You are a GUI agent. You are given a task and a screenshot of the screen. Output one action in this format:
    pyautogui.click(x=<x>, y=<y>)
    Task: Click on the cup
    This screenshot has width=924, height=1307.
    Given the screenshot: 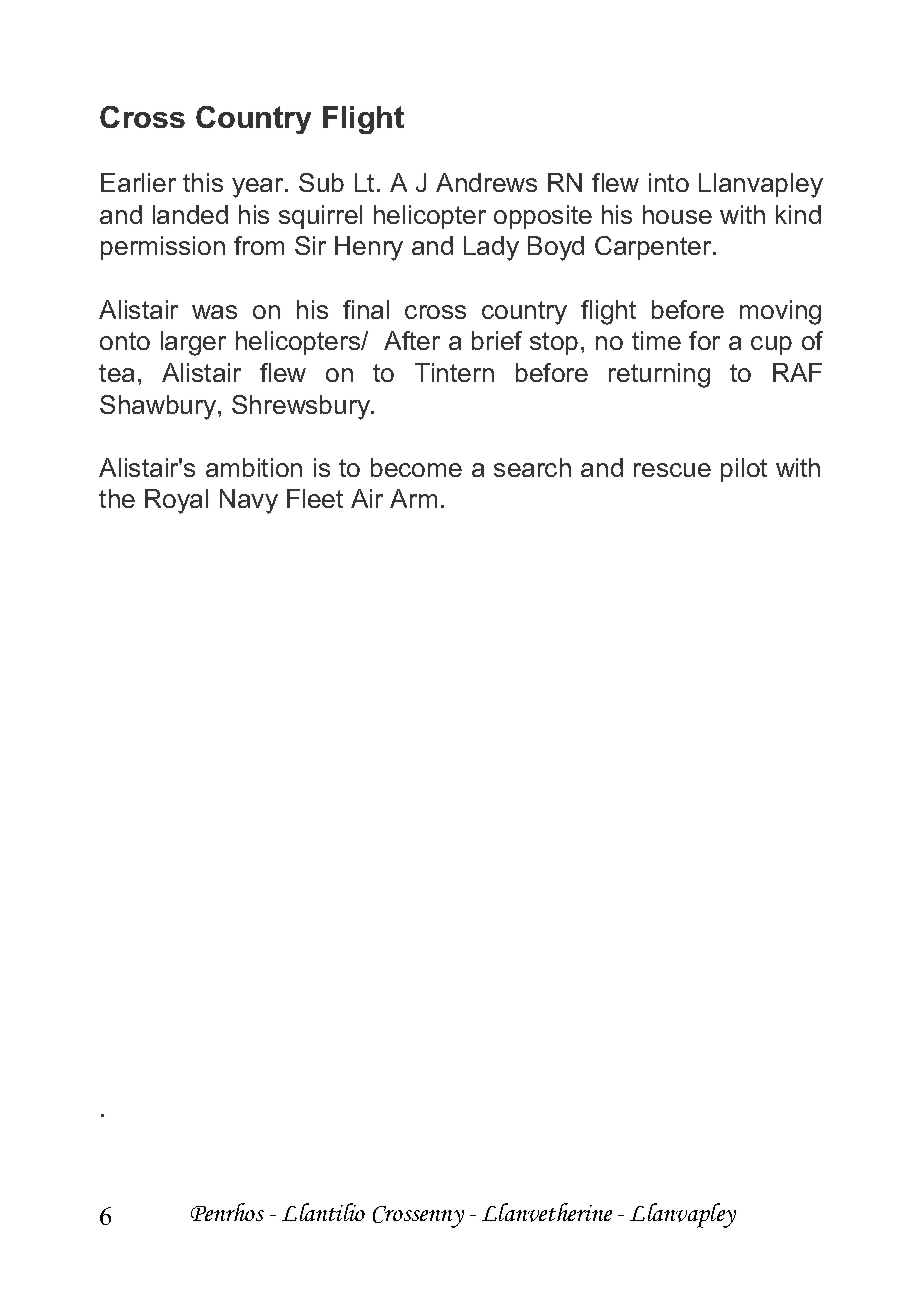 What is the action you would take?
    pyautogui.click(x=771, y=345)
